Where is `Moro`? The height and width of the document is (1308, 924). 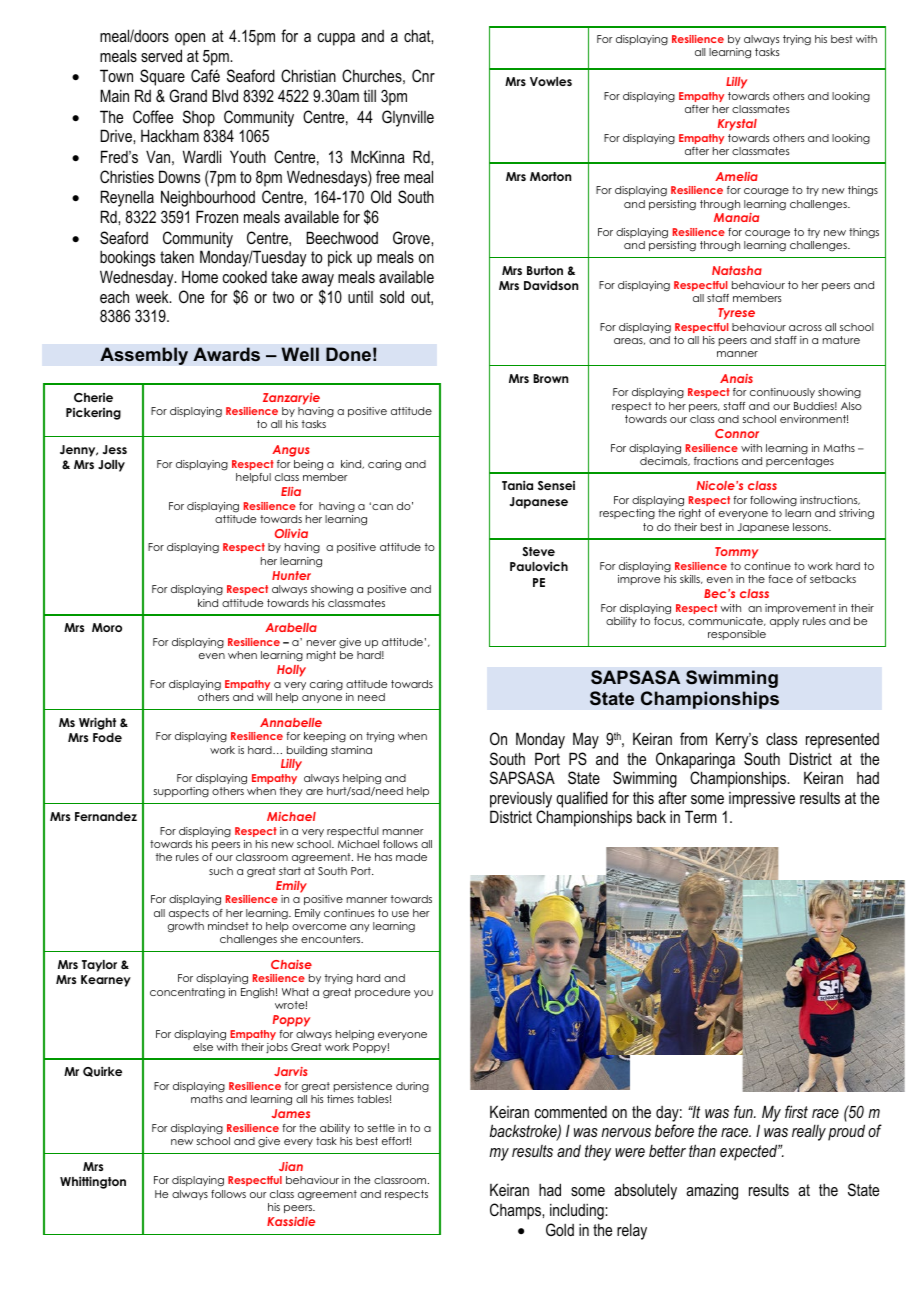
Moro is located at coordinates (107, 627).
